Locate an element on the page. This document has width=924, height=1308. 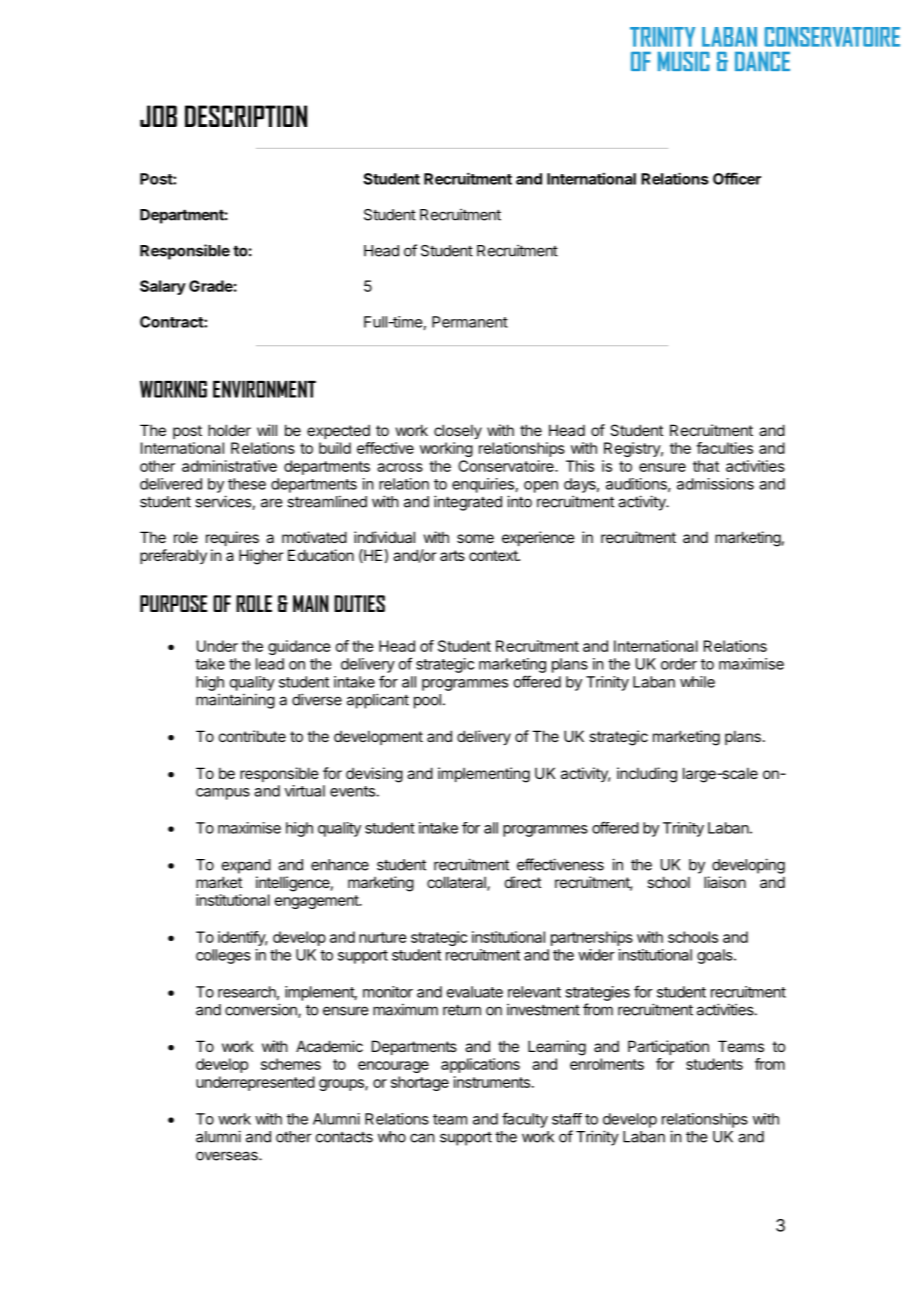
contribute is located at coordinates (252, 736).
